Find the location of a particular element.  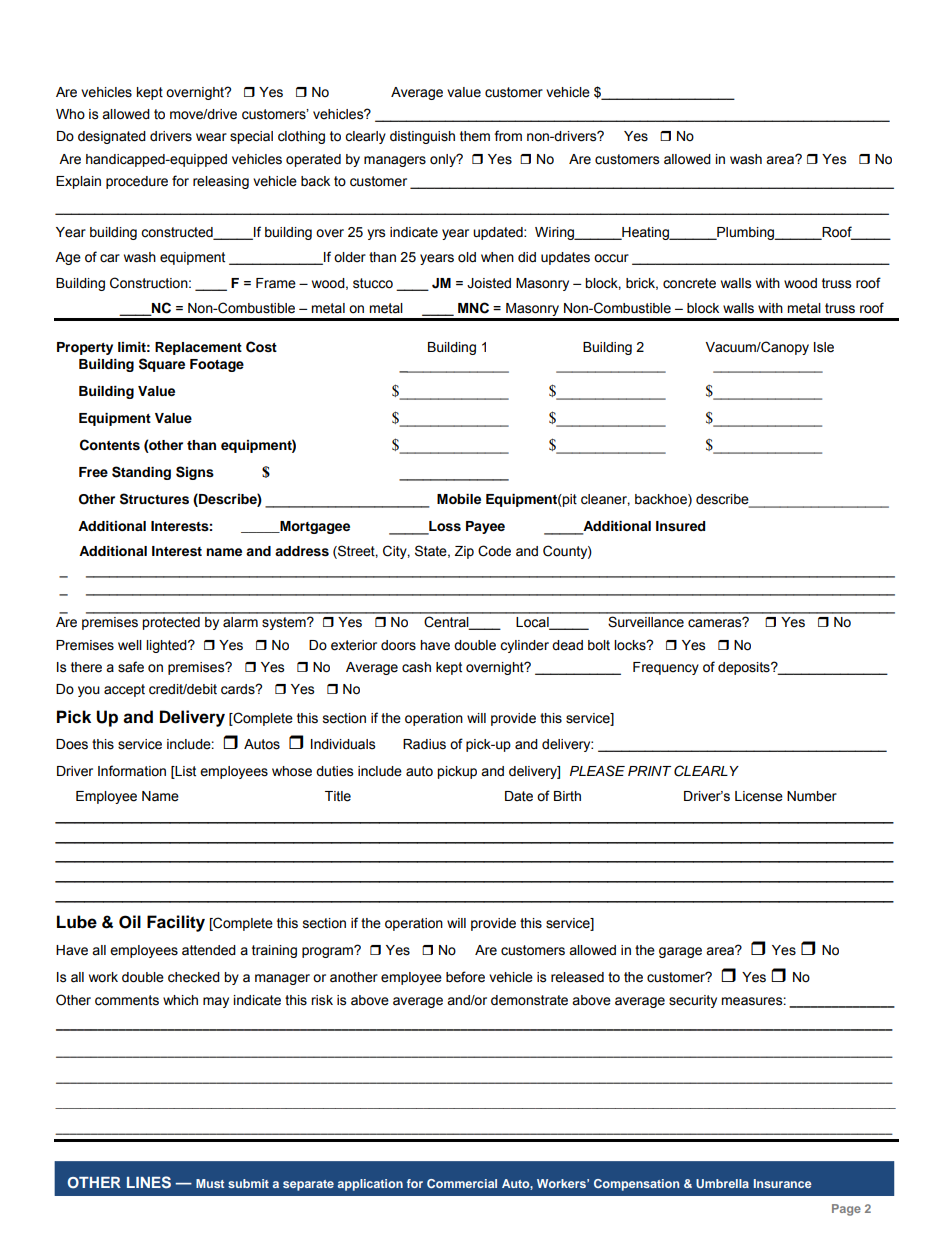

safe is located at coordinates (131, 667).
